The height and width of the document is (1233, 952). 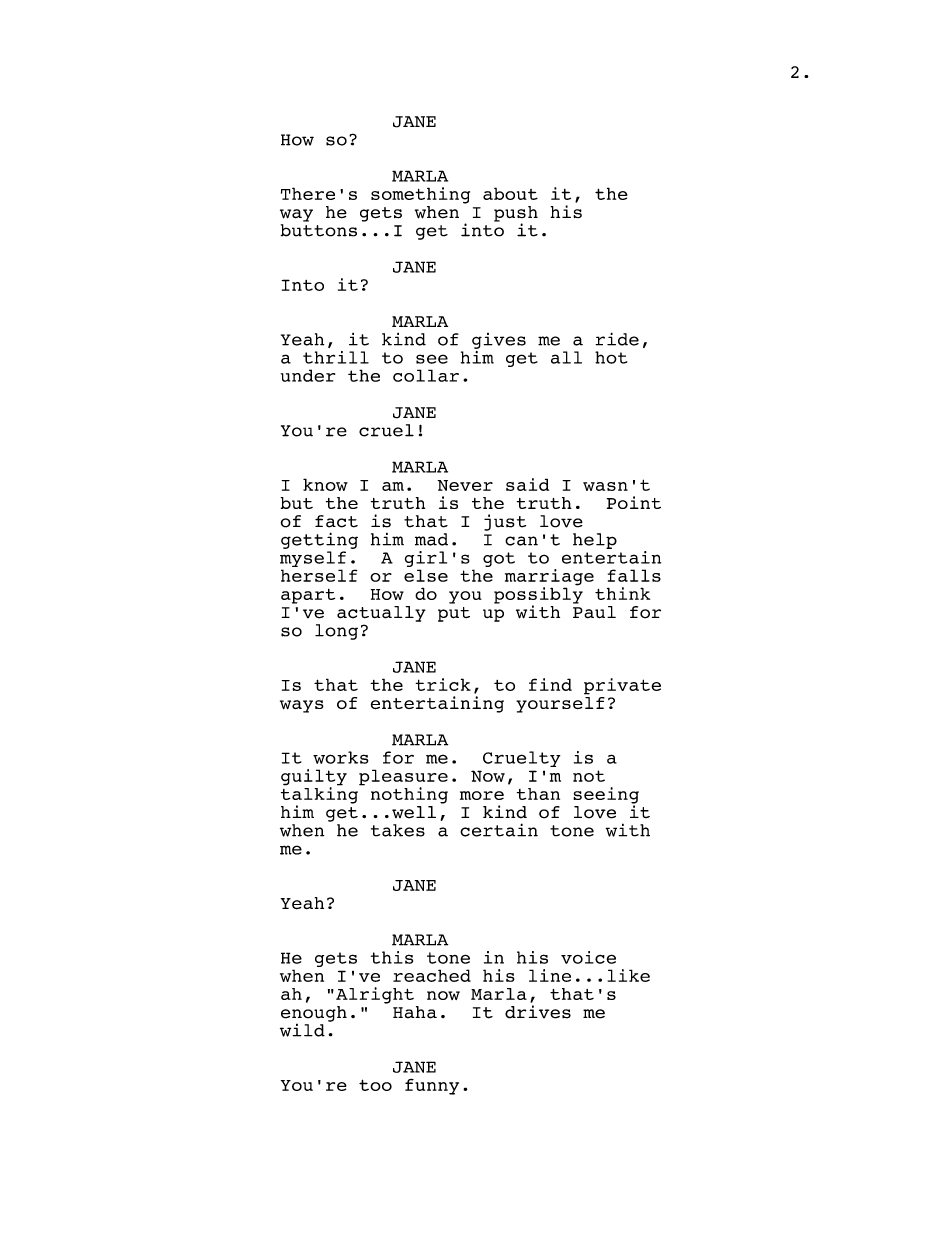 What do you see at coordinates (516, 215) in the document?
I see `push` at bounding box center [516, 215].
